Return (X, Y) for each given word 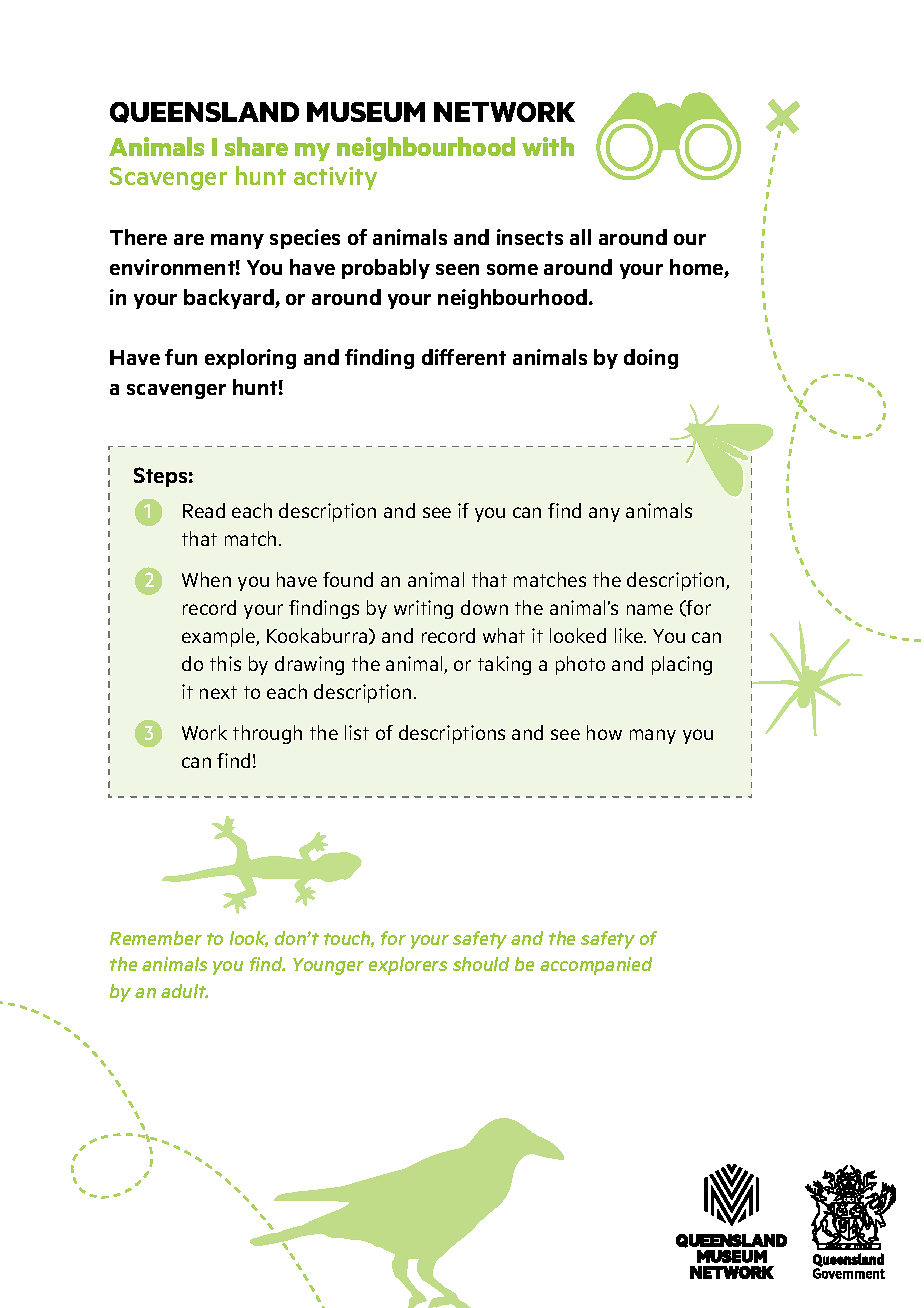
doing (651, 359)
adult (184, 991)
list (357, 732)
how (604, 732)
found (348, 579)
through (267, 734)
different (464, 357)
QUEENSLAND (204, 112)
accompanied (596, 966)
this (225, 663)
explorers (408, 966)
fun (181, 357)
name (650, 609)
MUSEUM (366, 112)
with (548, 146)
